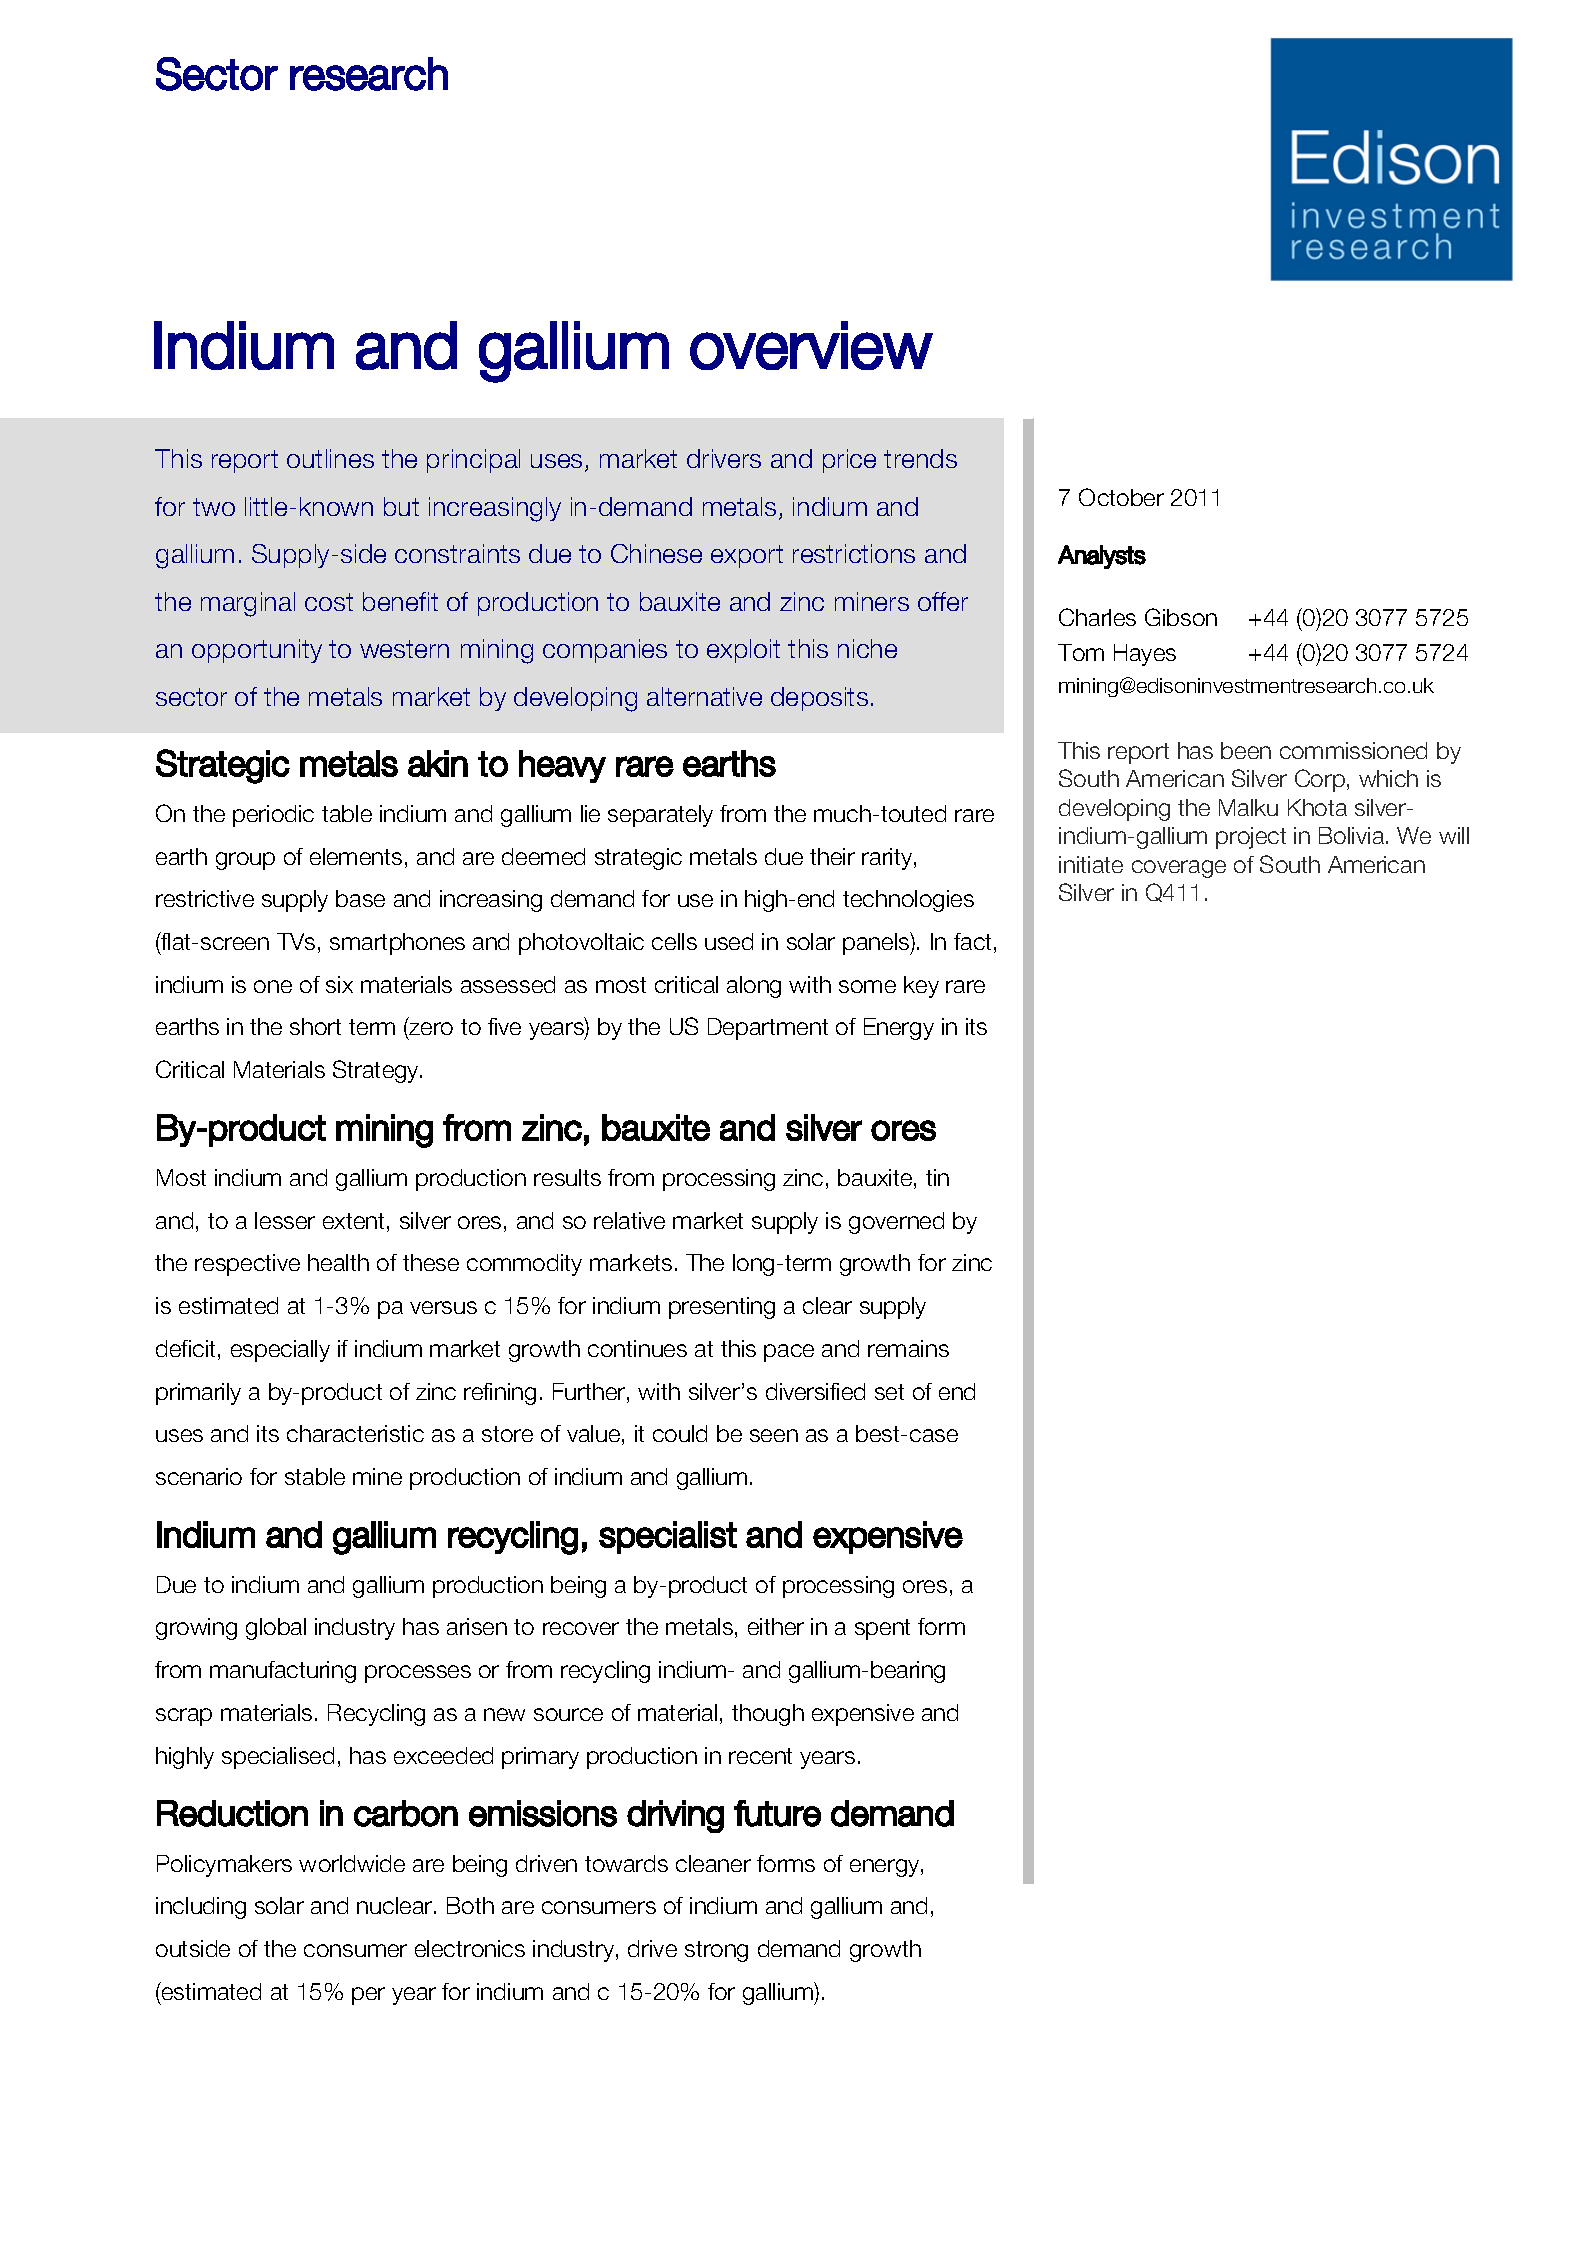 The image size is (1595, 2255). What do you see at coordinates (330, 458) in the document?
I see `outlines` at bounding box center [330, 458].
